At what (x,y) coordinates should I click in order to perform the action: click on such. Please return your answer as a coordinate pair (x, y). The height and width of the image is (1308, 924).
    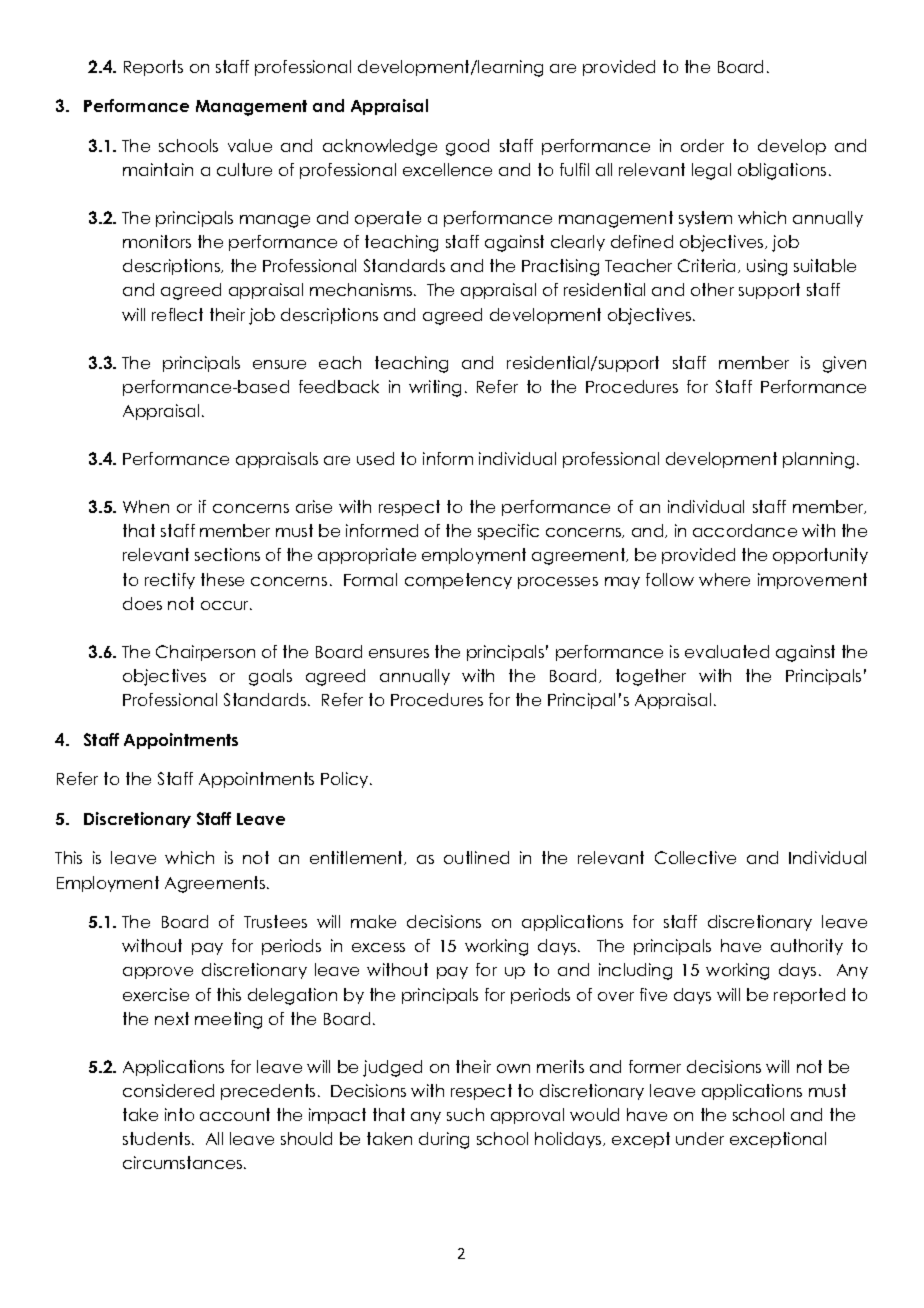
    Looking at the image, I should click on (465, 1114).
